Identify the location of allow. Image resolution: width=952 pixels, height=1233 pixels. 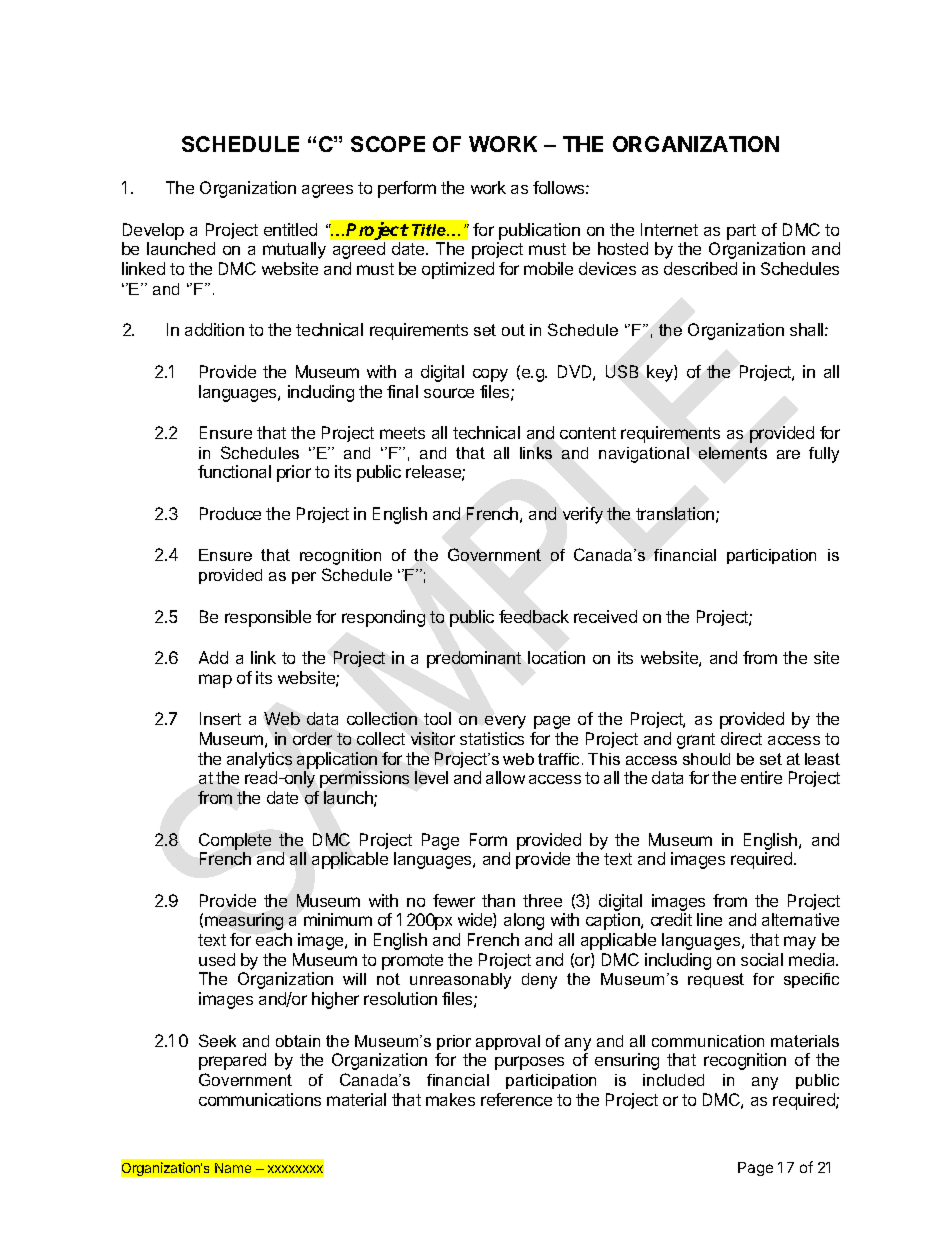
(505, 777).
